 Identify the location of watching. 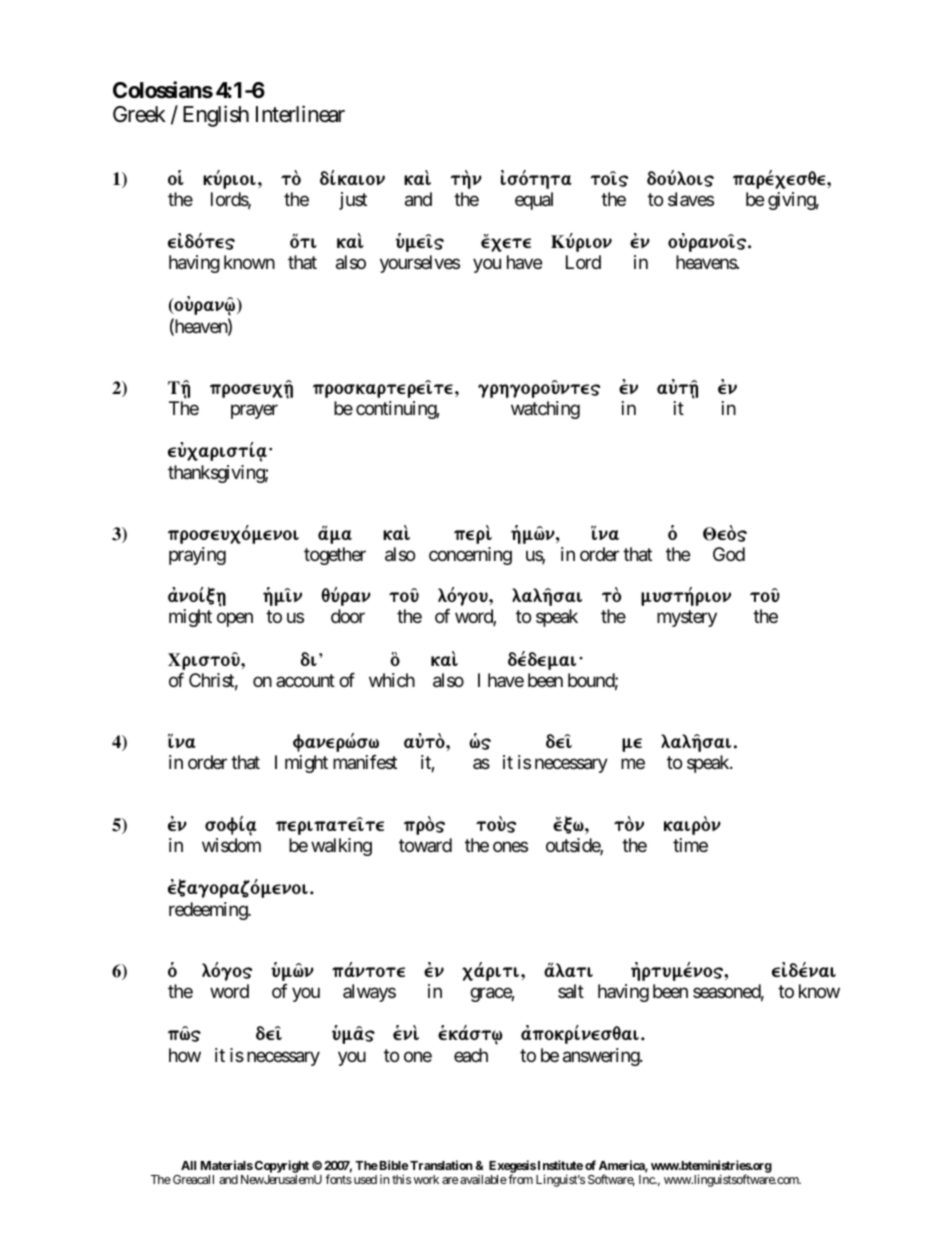
(545, 410).
